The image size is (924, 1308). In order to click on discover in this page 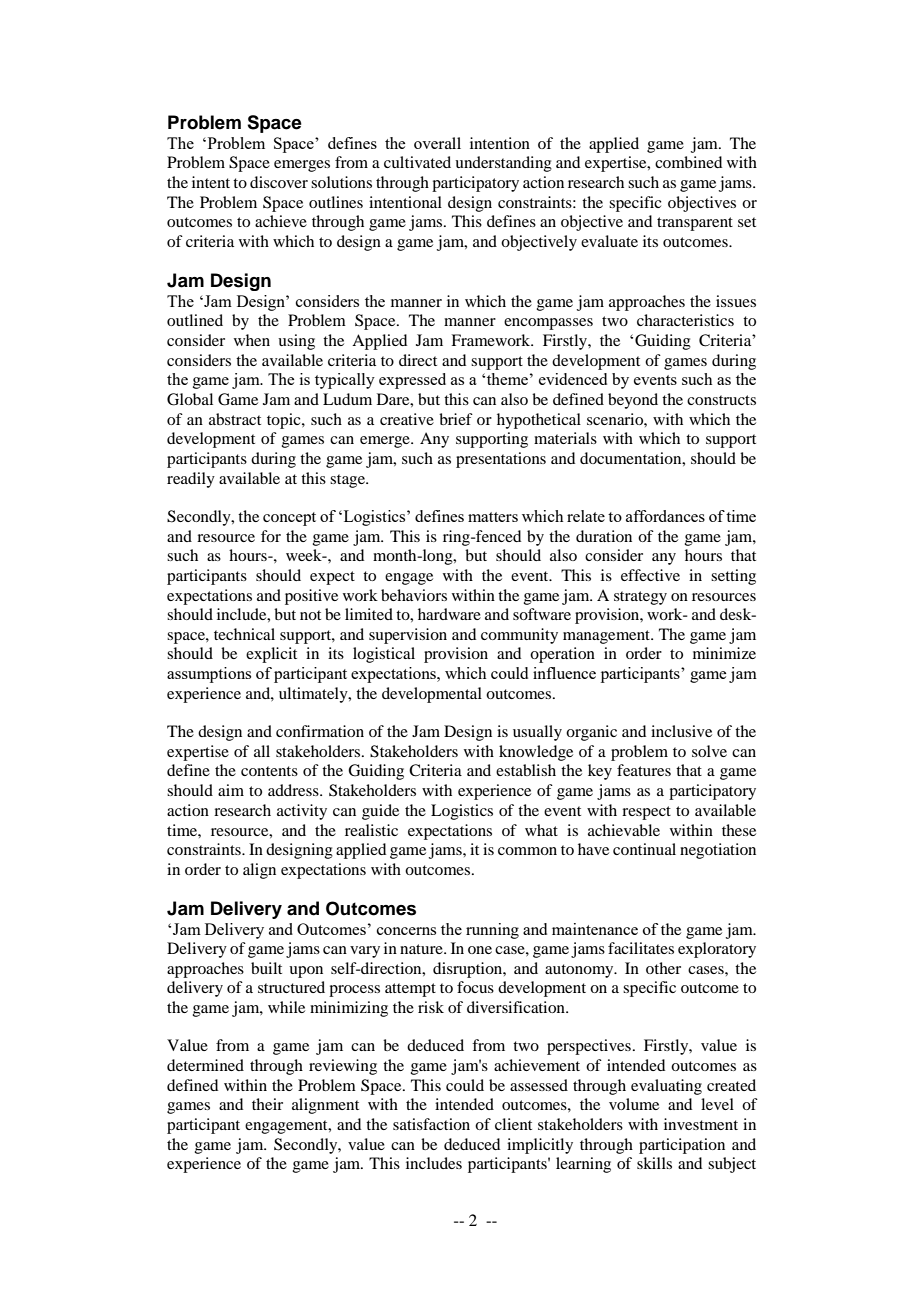, I will do `click(279, 182)`.
